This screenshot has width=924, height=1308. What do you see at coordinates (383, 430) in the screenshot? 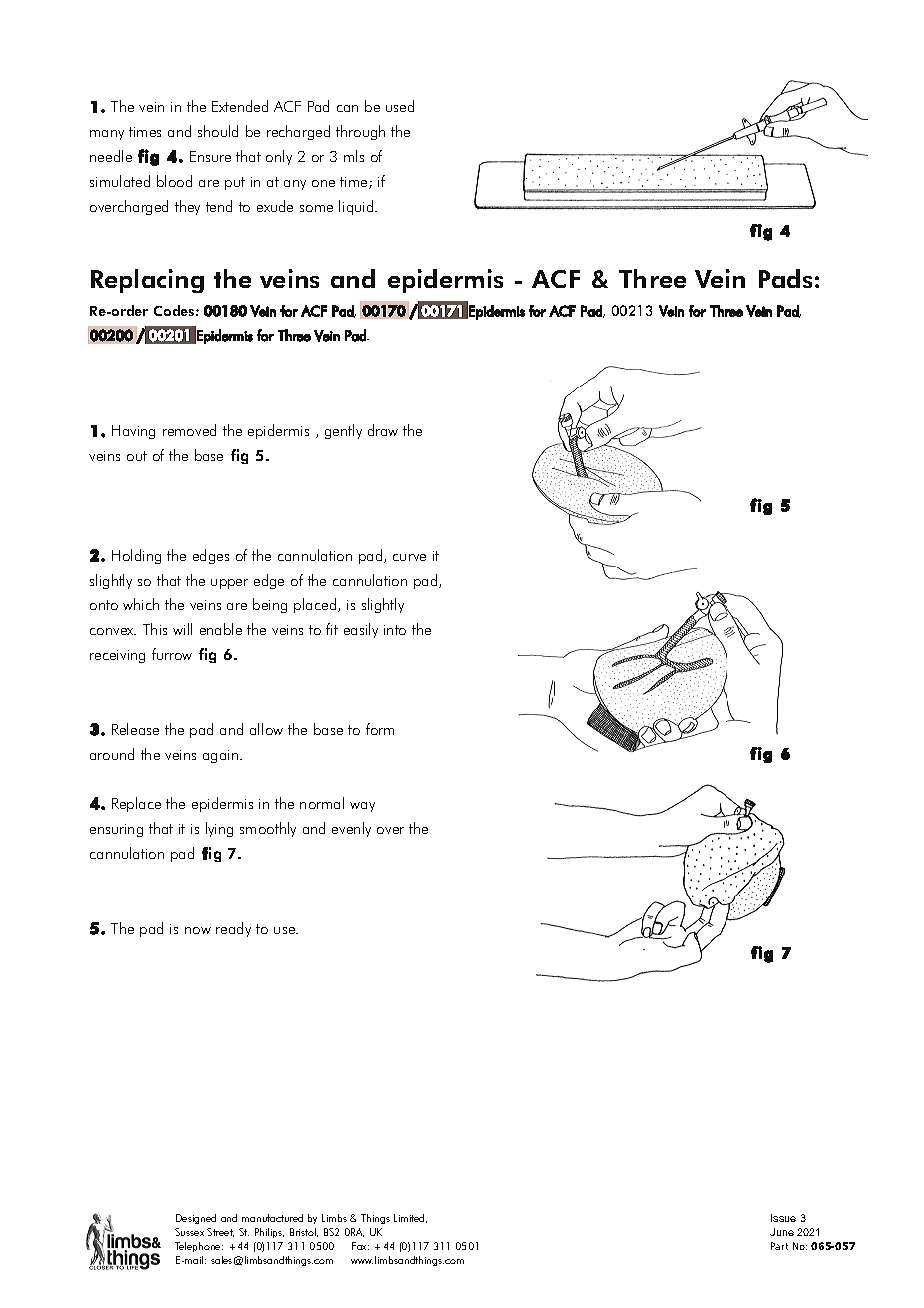
I see `draw` at bounding box center [383, 430].
